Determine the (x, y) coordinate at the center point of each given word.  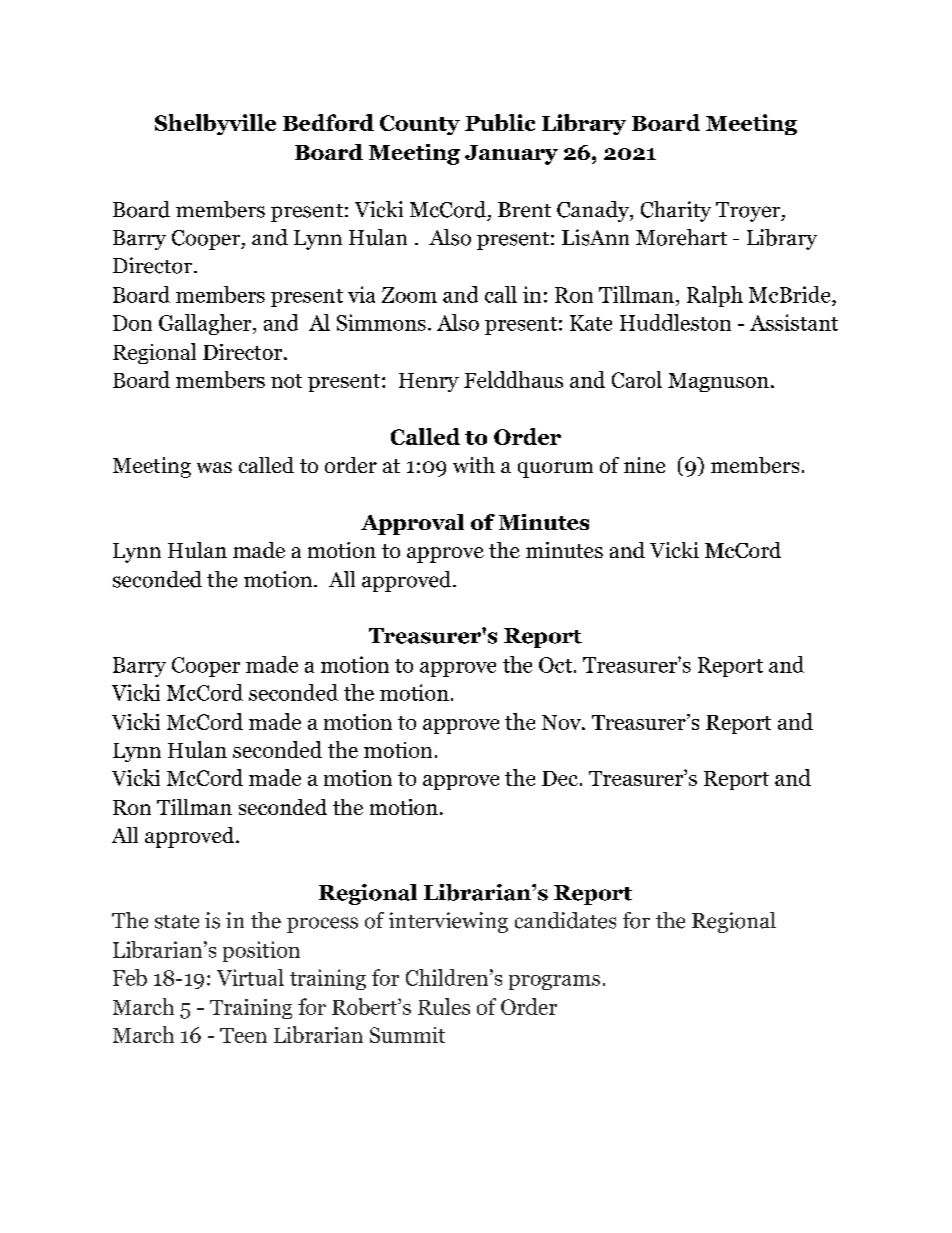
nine (644, 465)
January (511, 155)
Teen (243, 1035)
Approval (412, 524)
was (214, 467)
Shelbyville (215, 124)
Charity (676, 211)
